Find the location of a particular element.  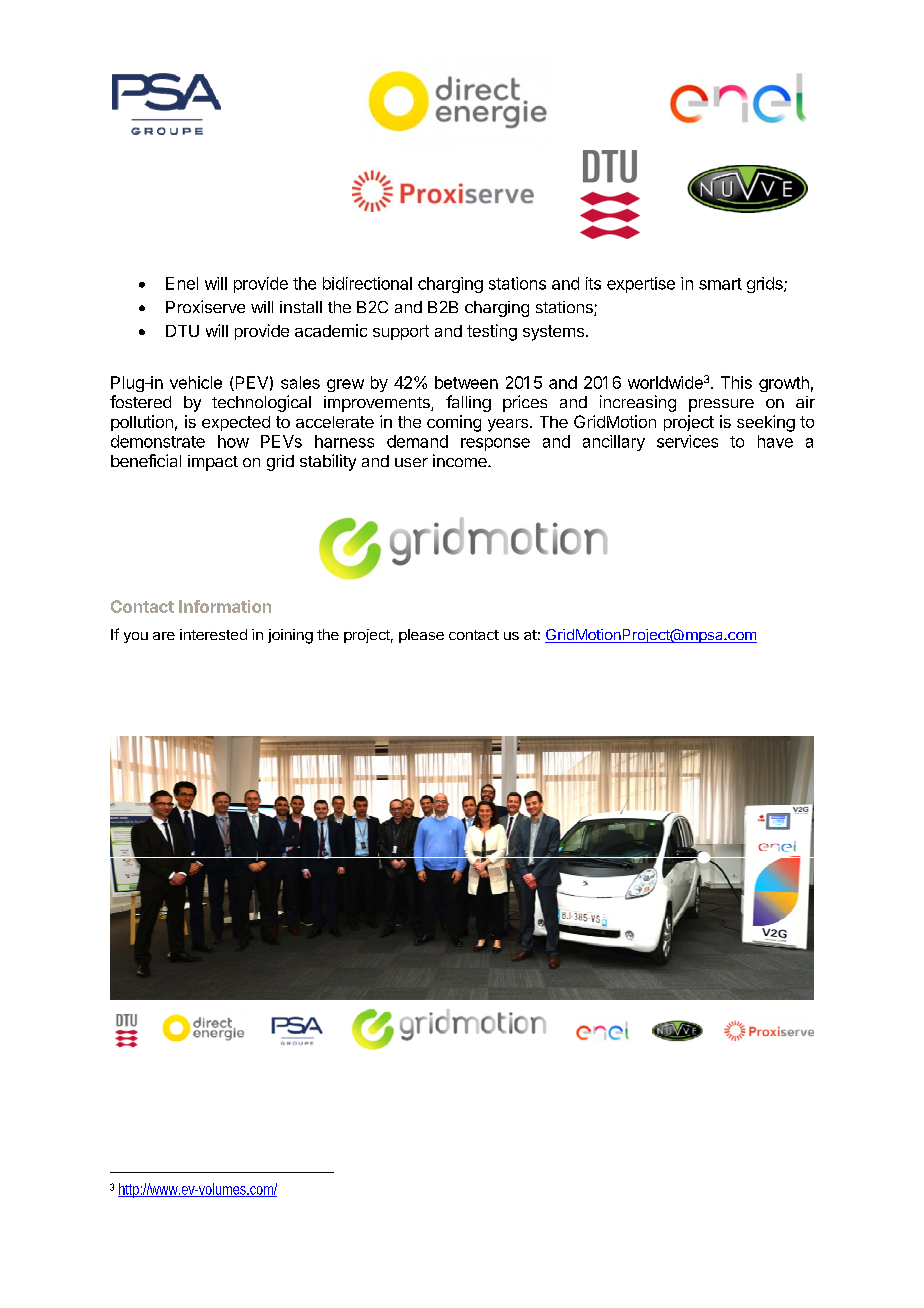

install is located at coordinates (301, 307).
